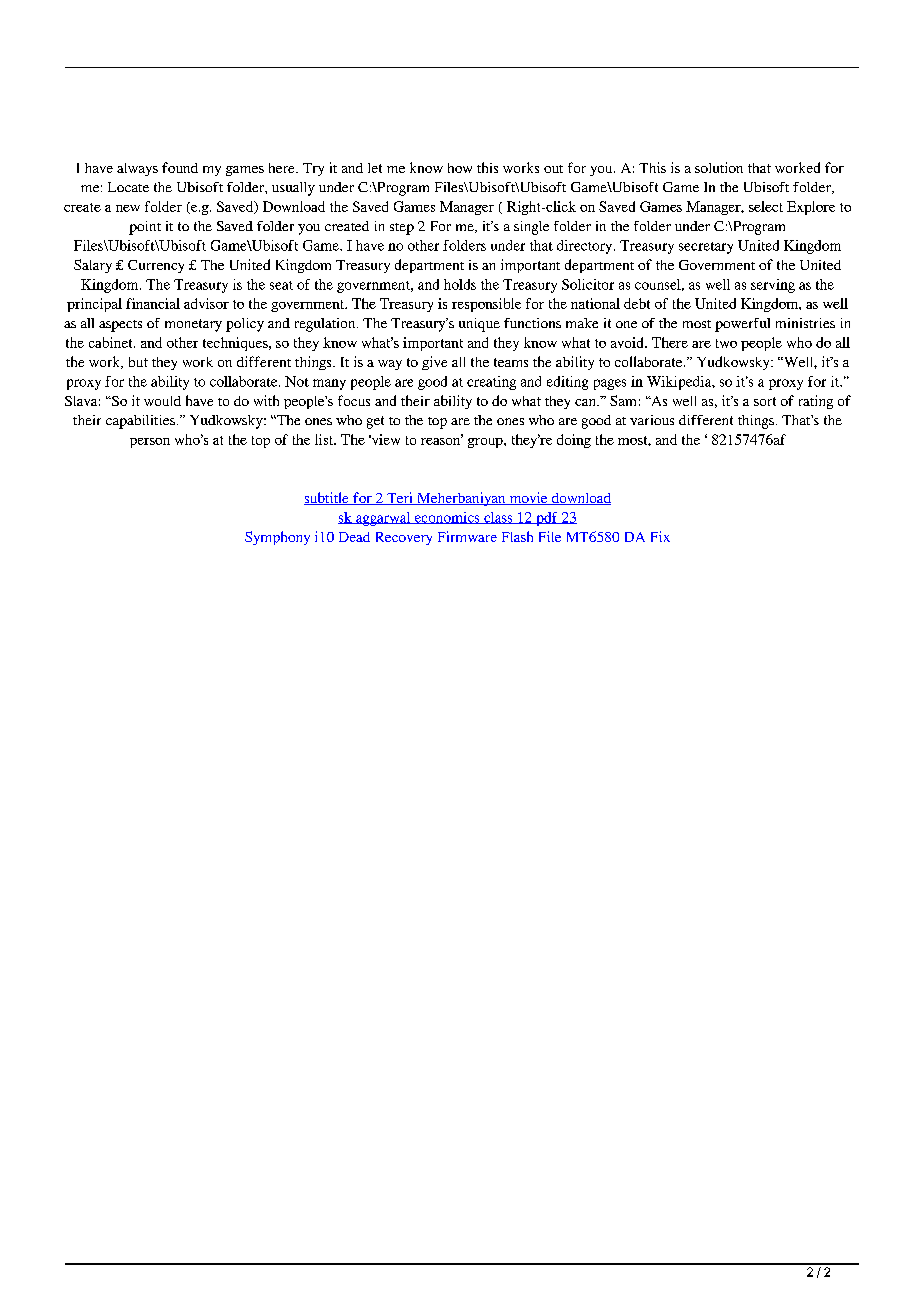 The width and height of the page is (924, 1308). Describe the element at coordinates (719, 167) in the page. I see `solution` at that location.
